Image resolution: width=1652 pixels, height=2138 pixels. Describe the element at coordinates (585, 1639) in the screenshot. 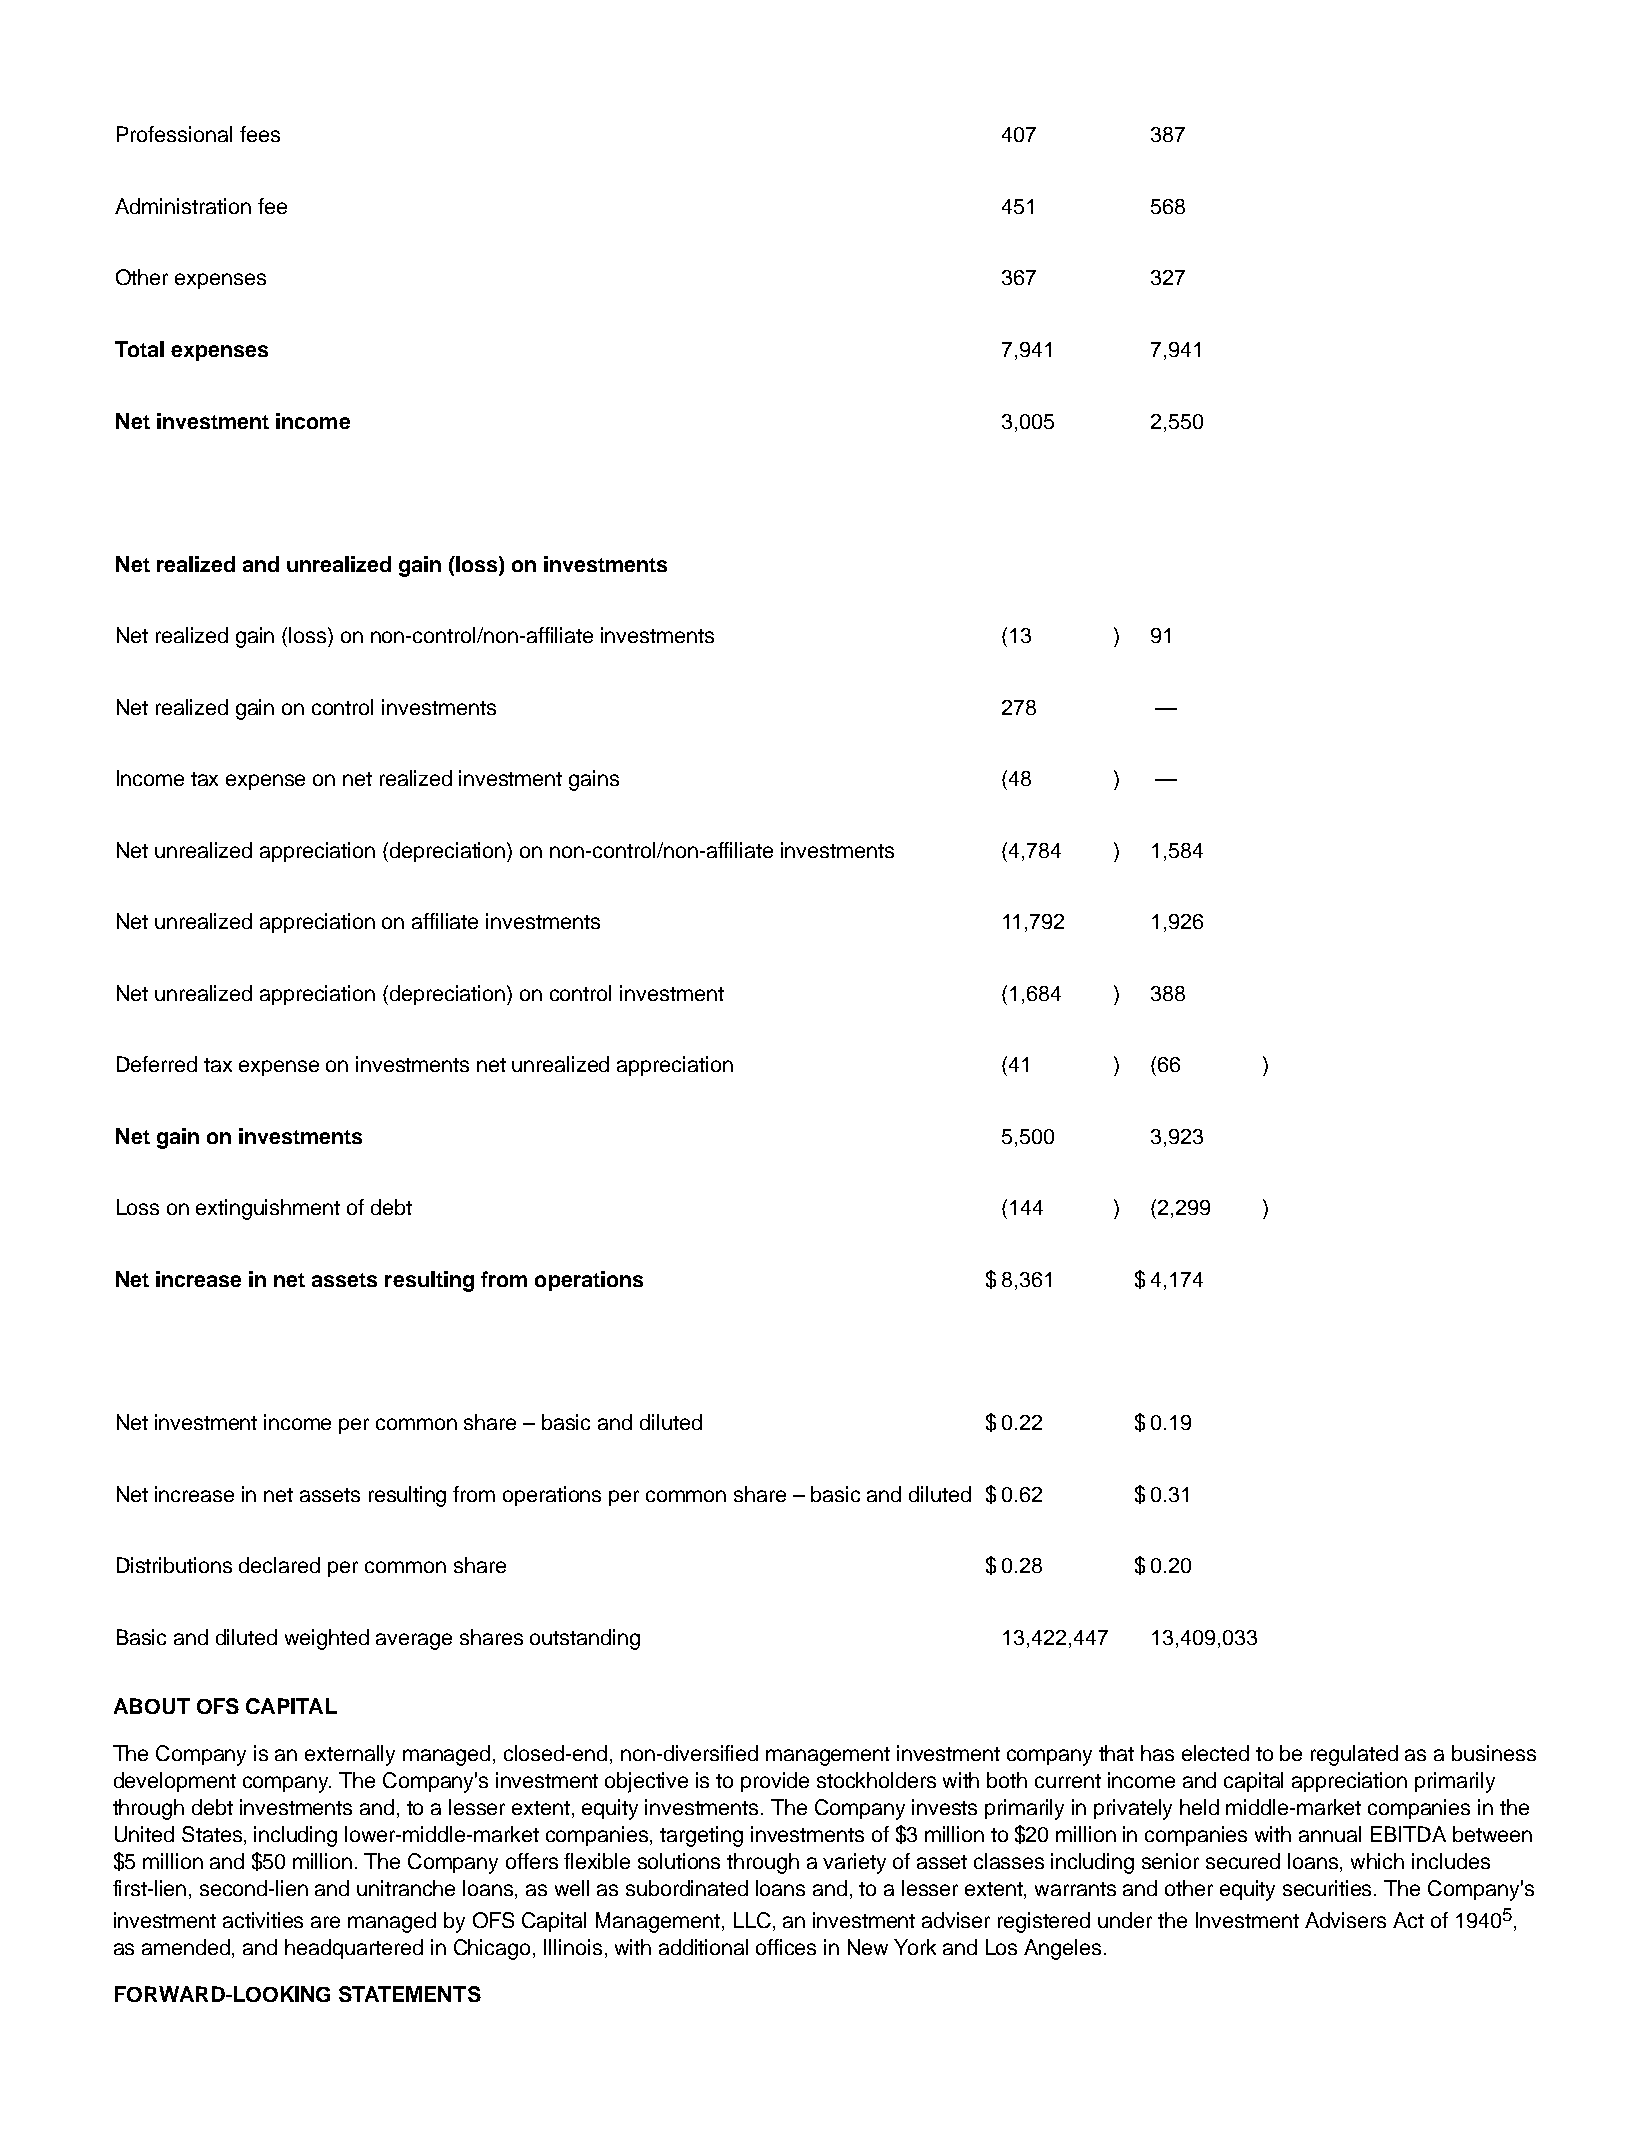

I see `outstanding` at that location.
